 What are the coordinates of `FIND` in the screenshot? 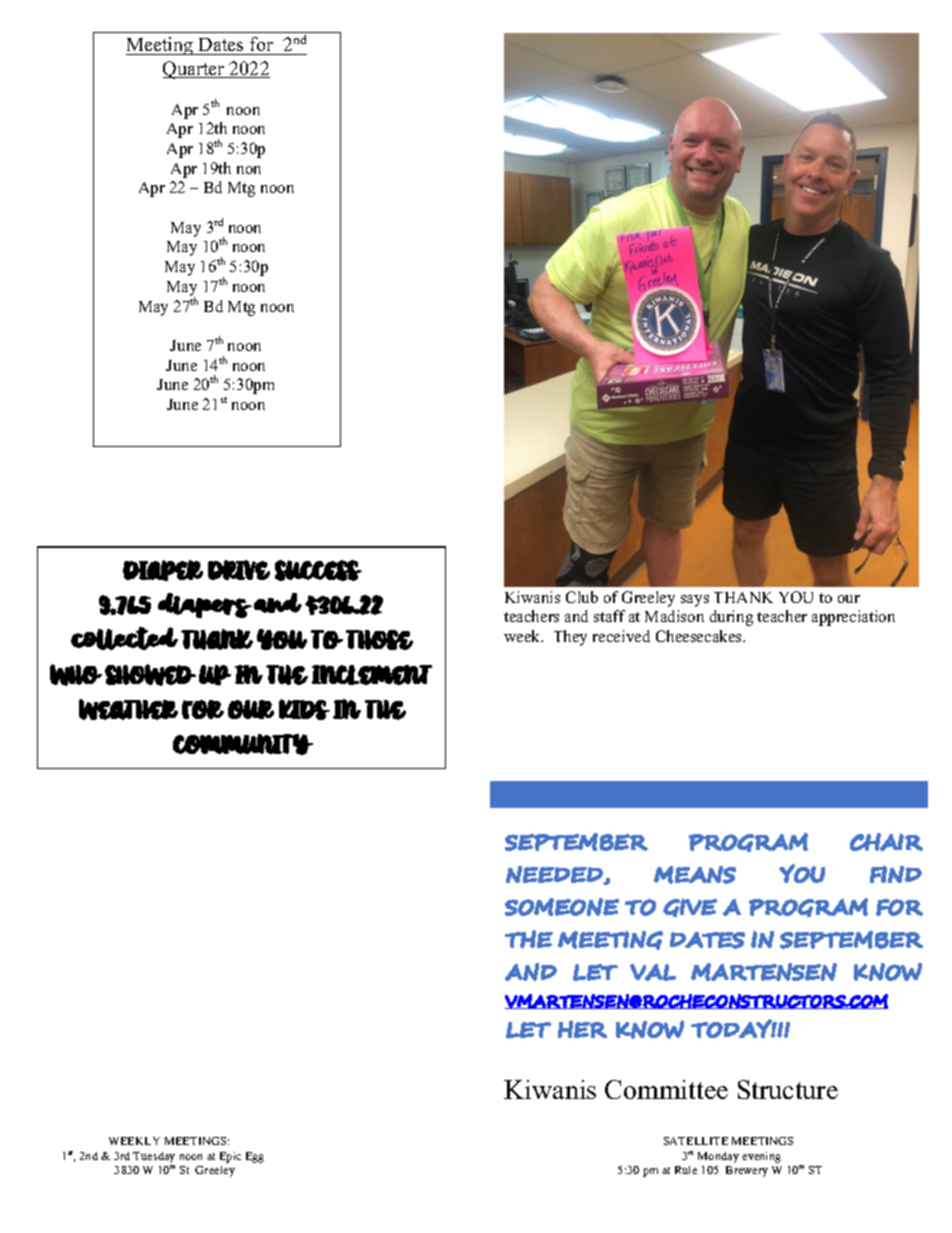 It's located at (896, 874).
